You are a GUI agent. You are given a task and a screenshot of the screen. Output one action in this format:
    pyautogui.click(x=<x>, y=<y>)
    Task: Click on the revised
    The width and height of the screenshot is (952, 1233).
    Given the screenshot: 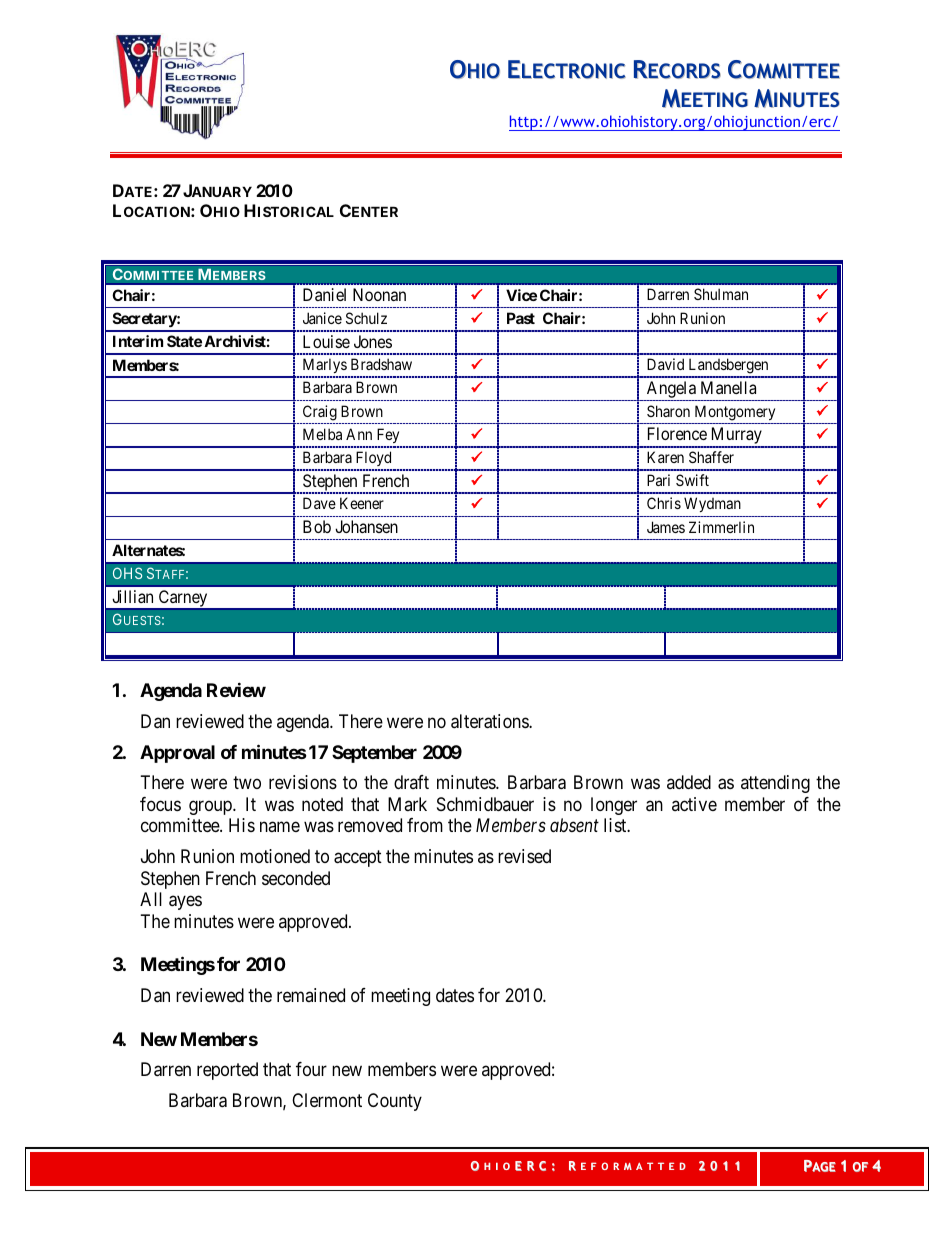 What is the action you would take?
    pyautogui.click(x=524, y=856)
